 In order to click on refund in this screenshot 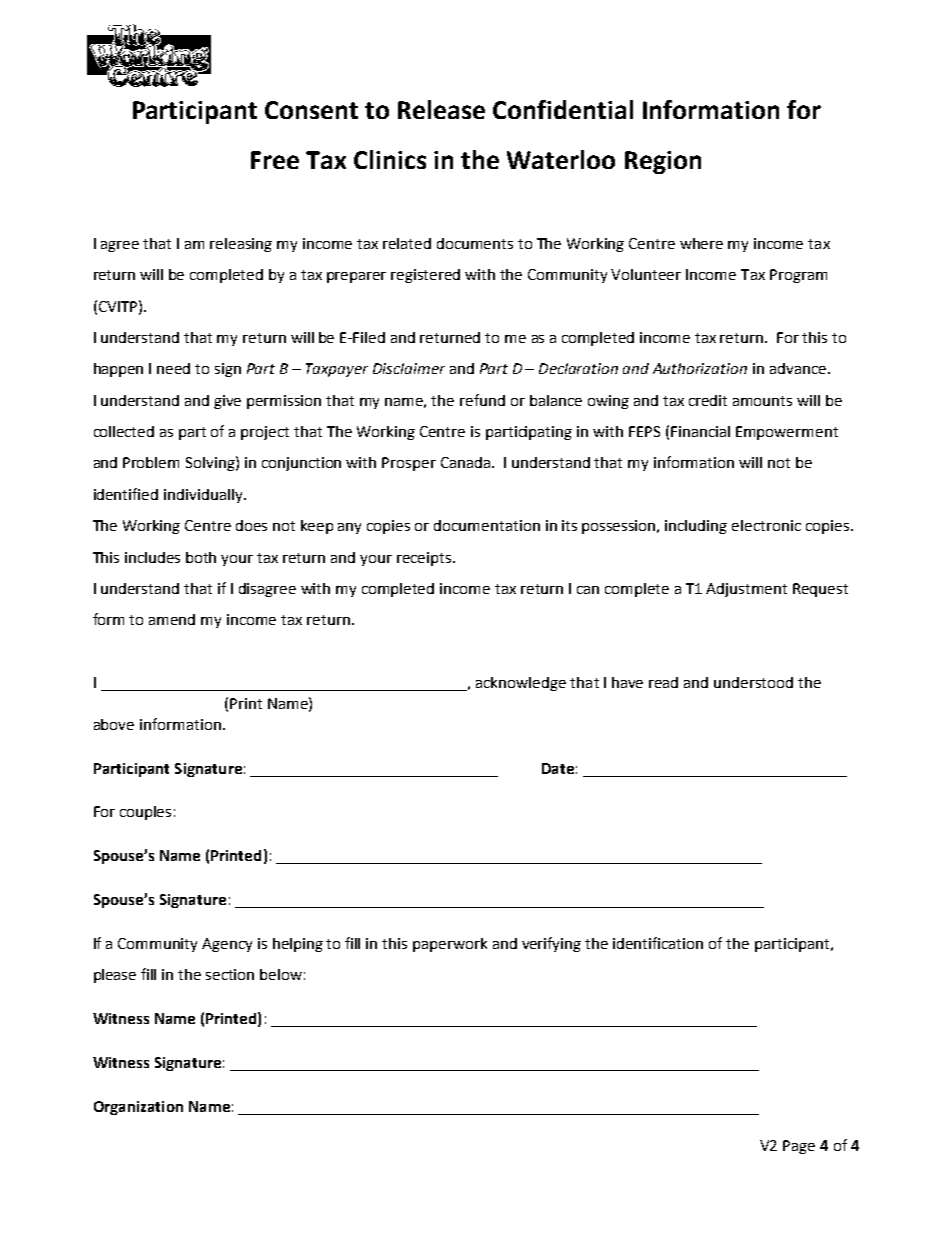, I will do `click(482, 400)`.
